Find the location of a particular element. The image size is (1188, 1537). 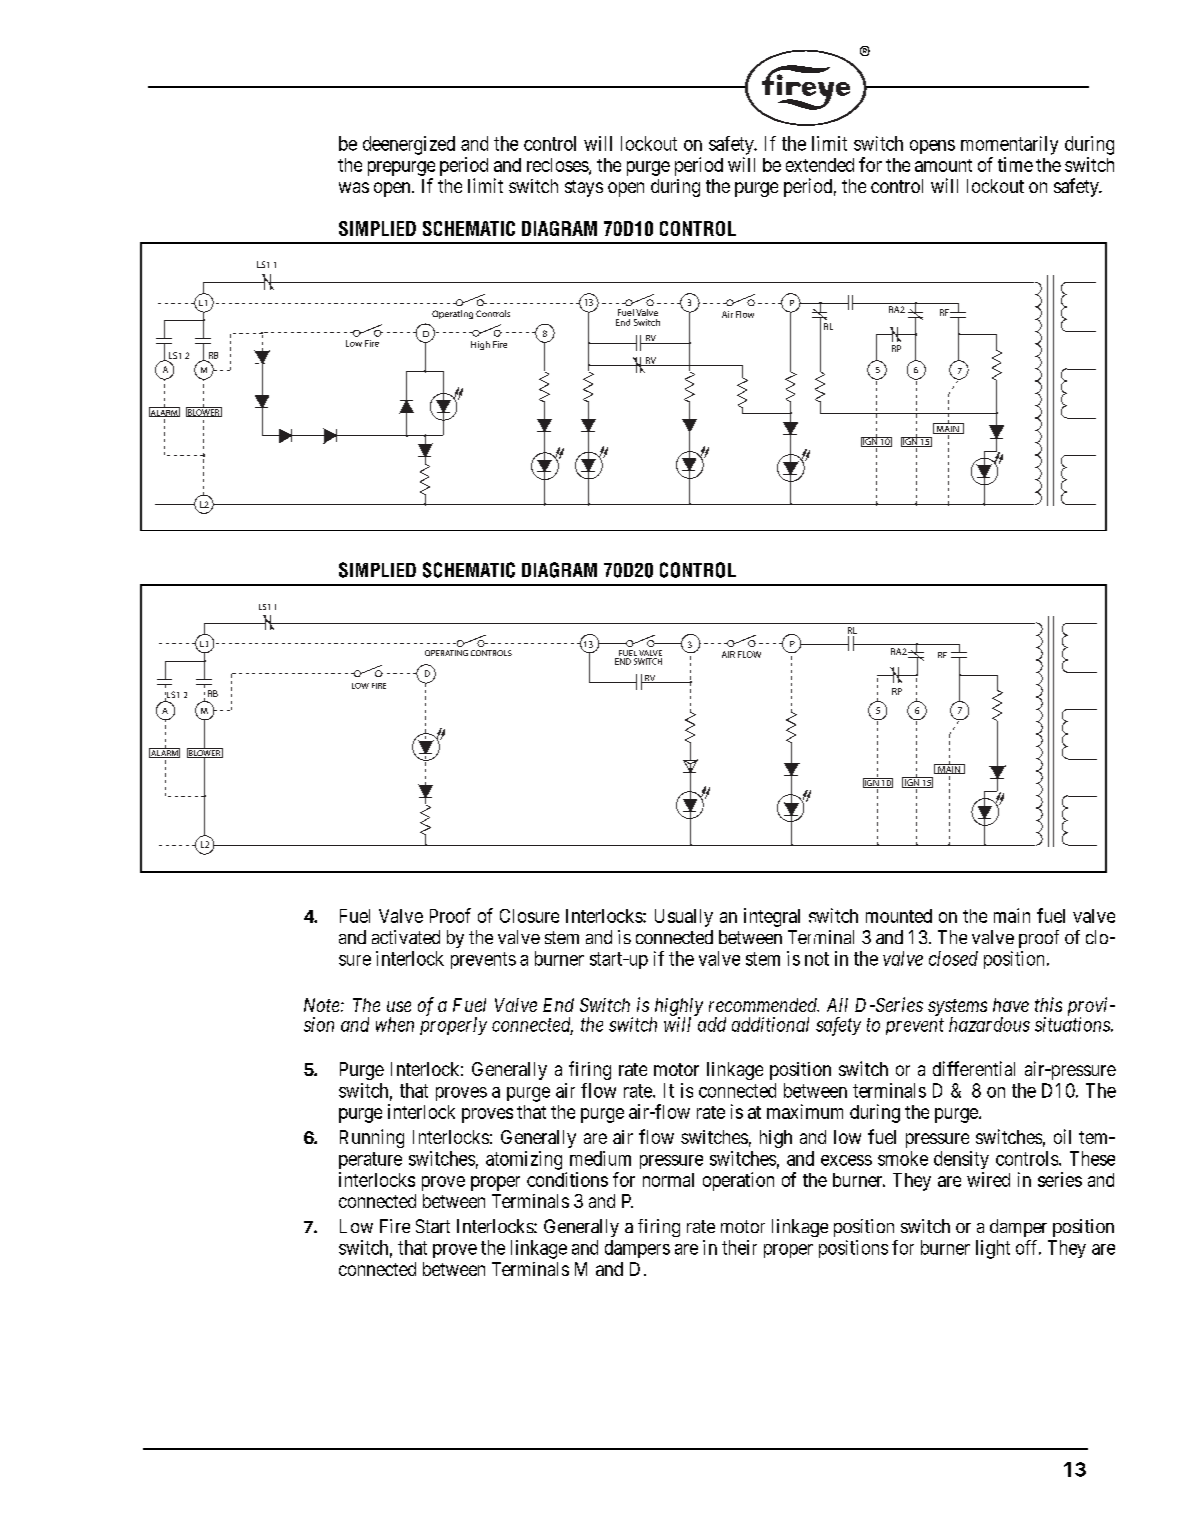

Usually is located at coordinates (684, 918).
